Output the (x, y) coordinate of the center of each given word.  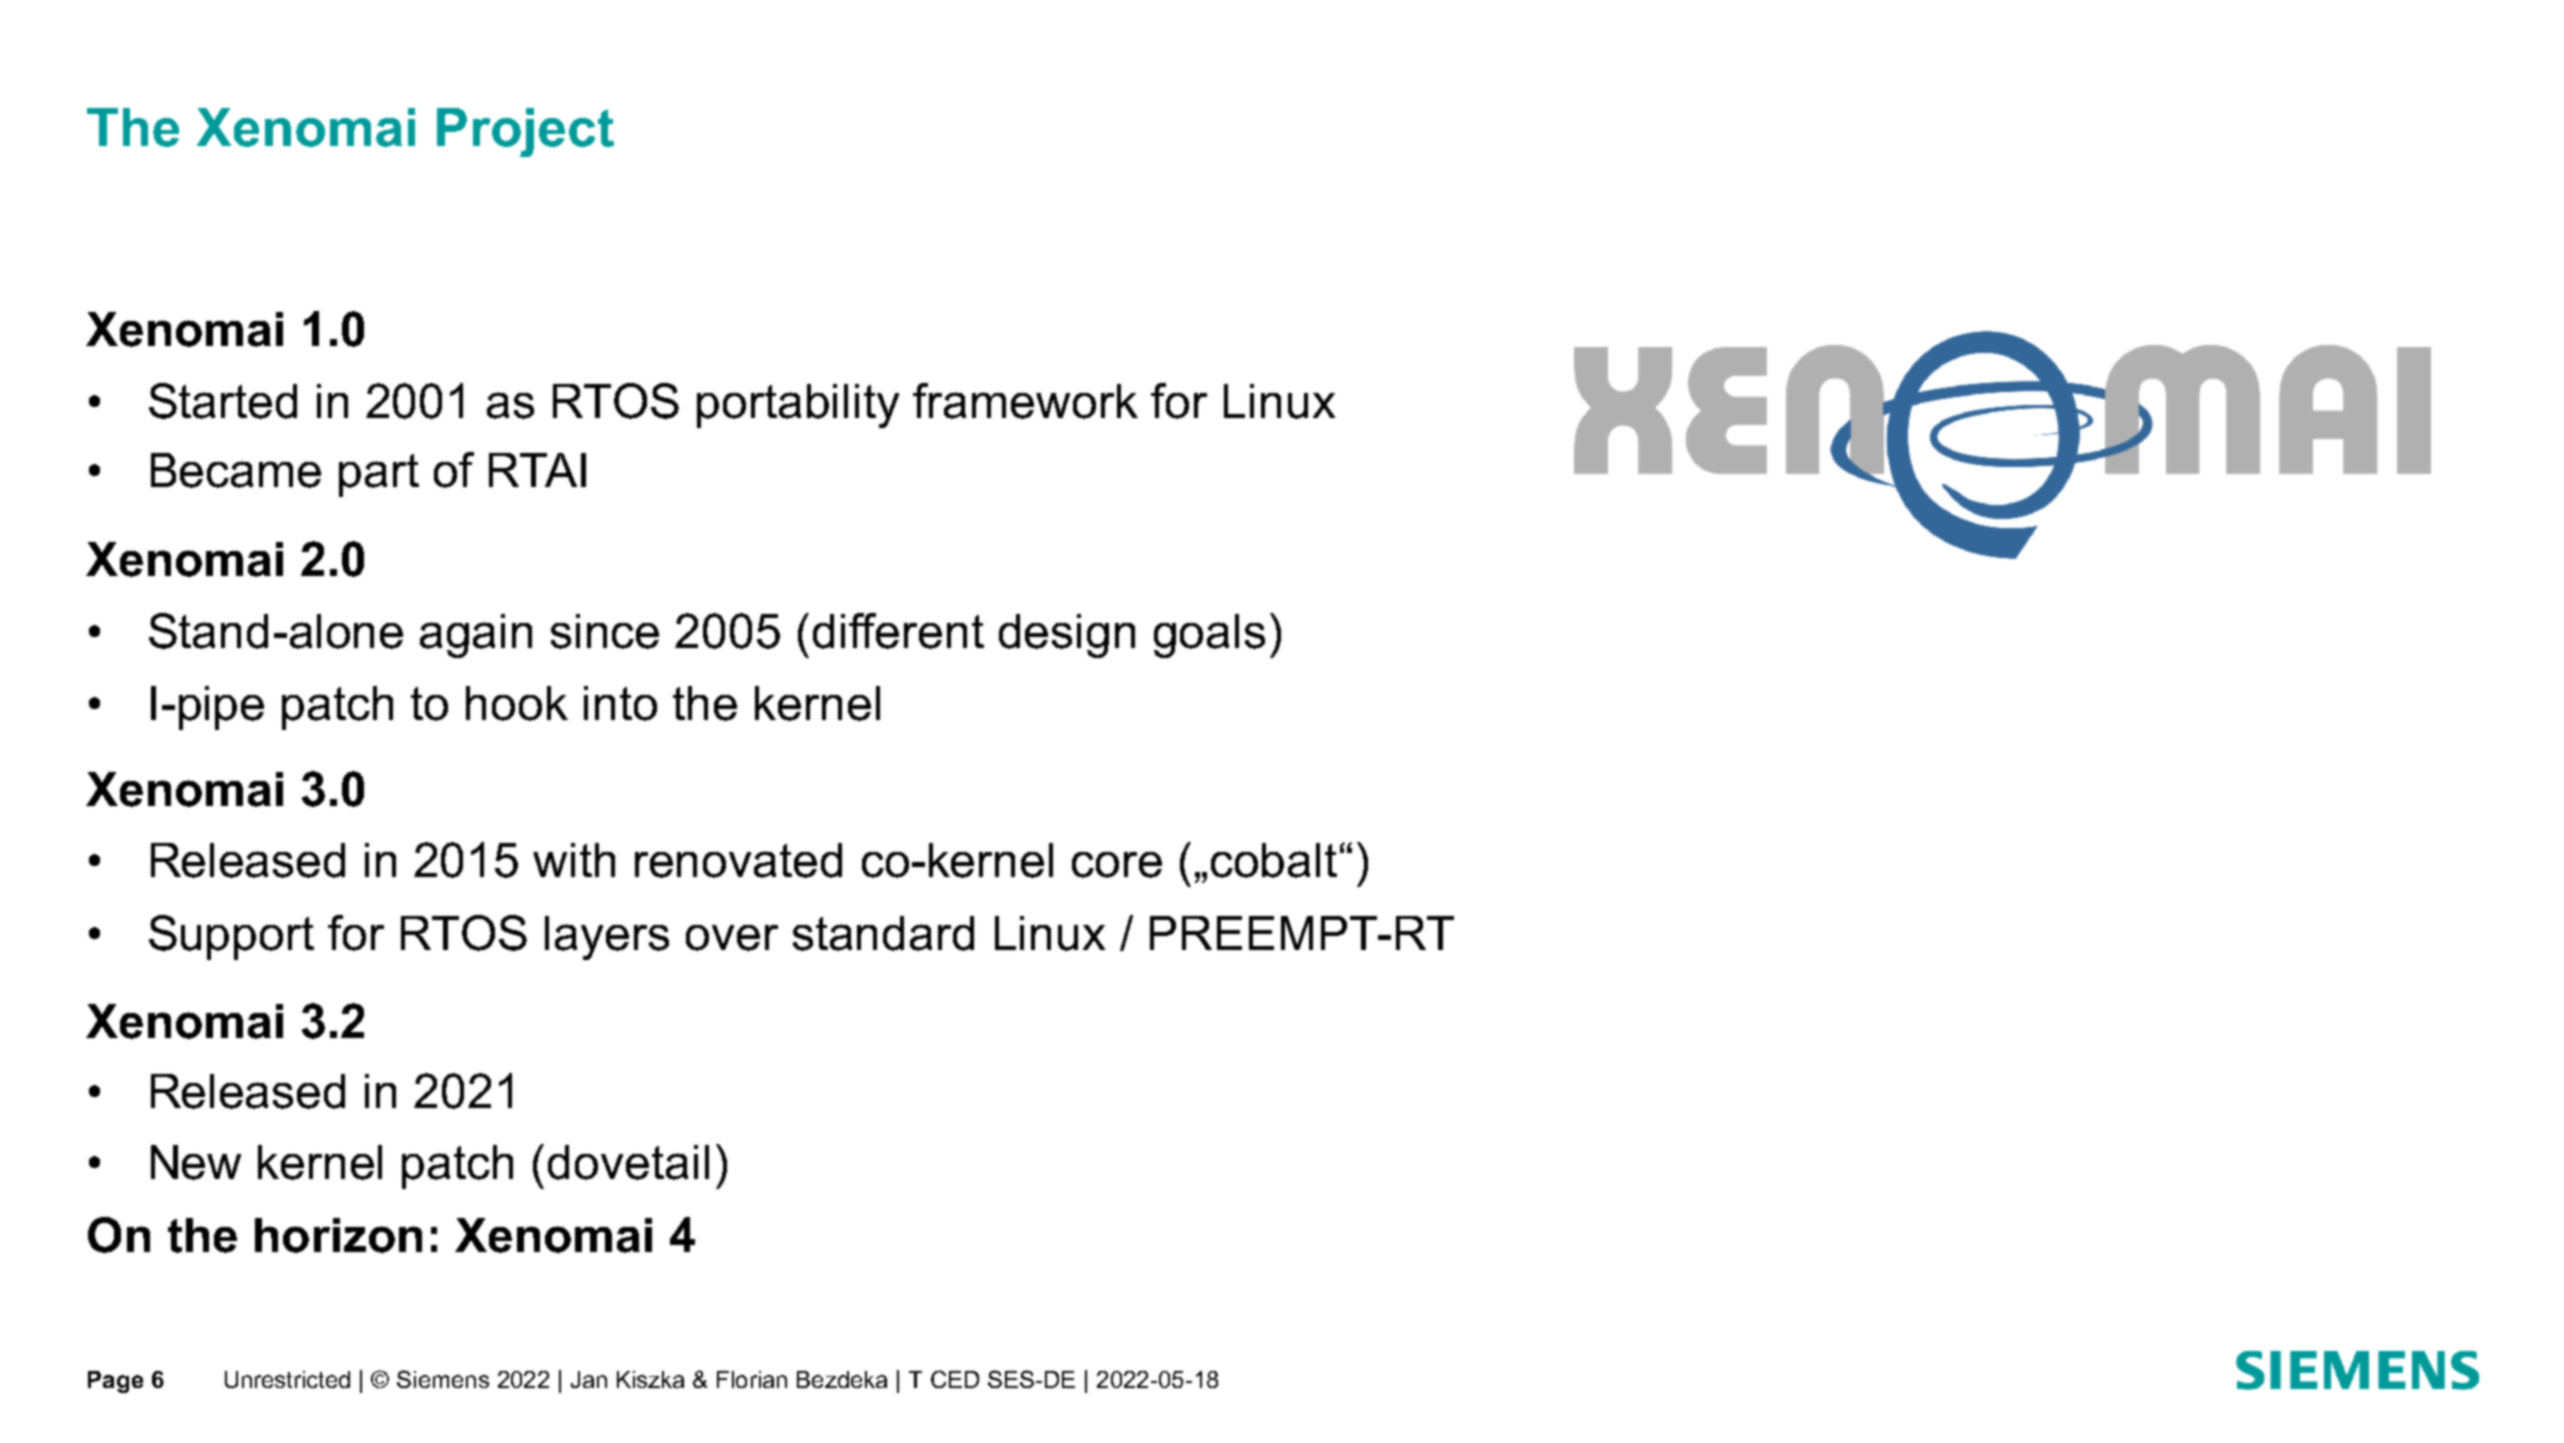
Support (231, 937)
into (620, 703)
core (1117, 865)
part (379, 475)
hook (517, 703)
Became (236, 470)
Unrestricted (287, 1379)
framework (1025, 401)
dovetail (628, 1162)
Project (525, 132)
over (732, 938)
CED (955, 1379)
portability (798, 406)
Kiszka (650, 1379)
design (1067, 636)
